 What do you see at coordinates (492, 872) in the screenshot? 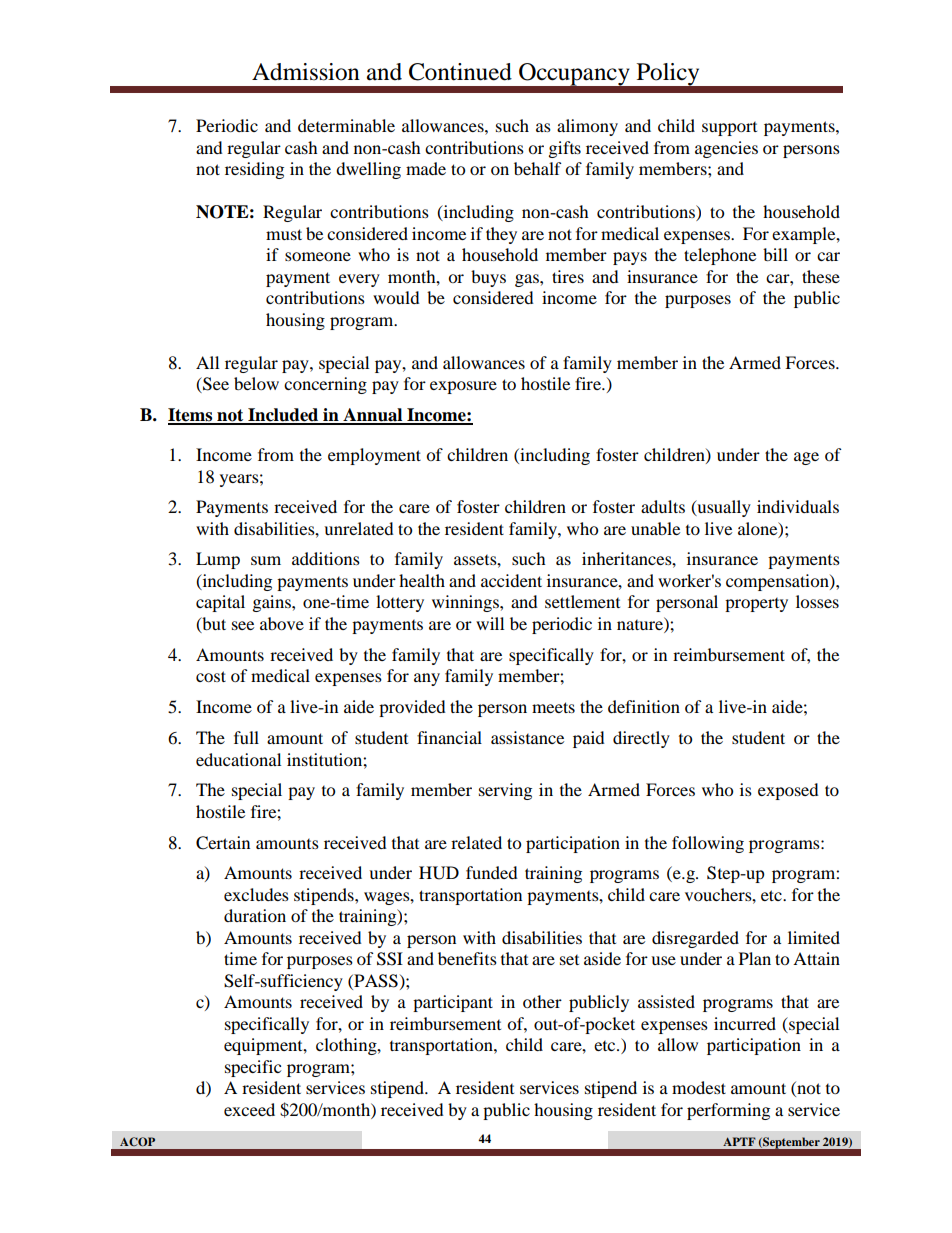
I see `funded` at bounding box center [492, 872].
